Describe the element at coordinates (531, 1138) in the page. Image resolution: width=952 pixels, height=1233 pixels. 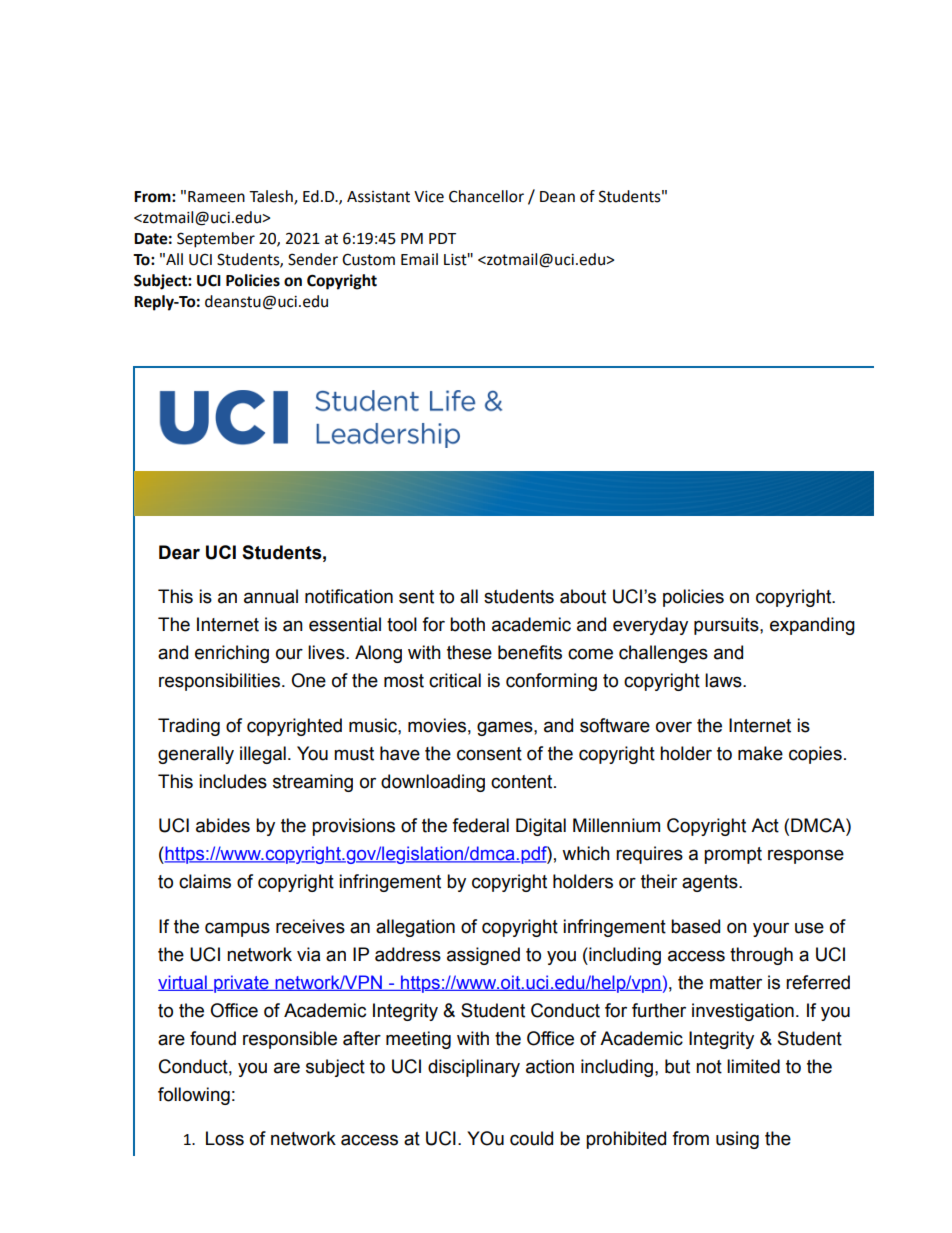
I see `could` at that location.
